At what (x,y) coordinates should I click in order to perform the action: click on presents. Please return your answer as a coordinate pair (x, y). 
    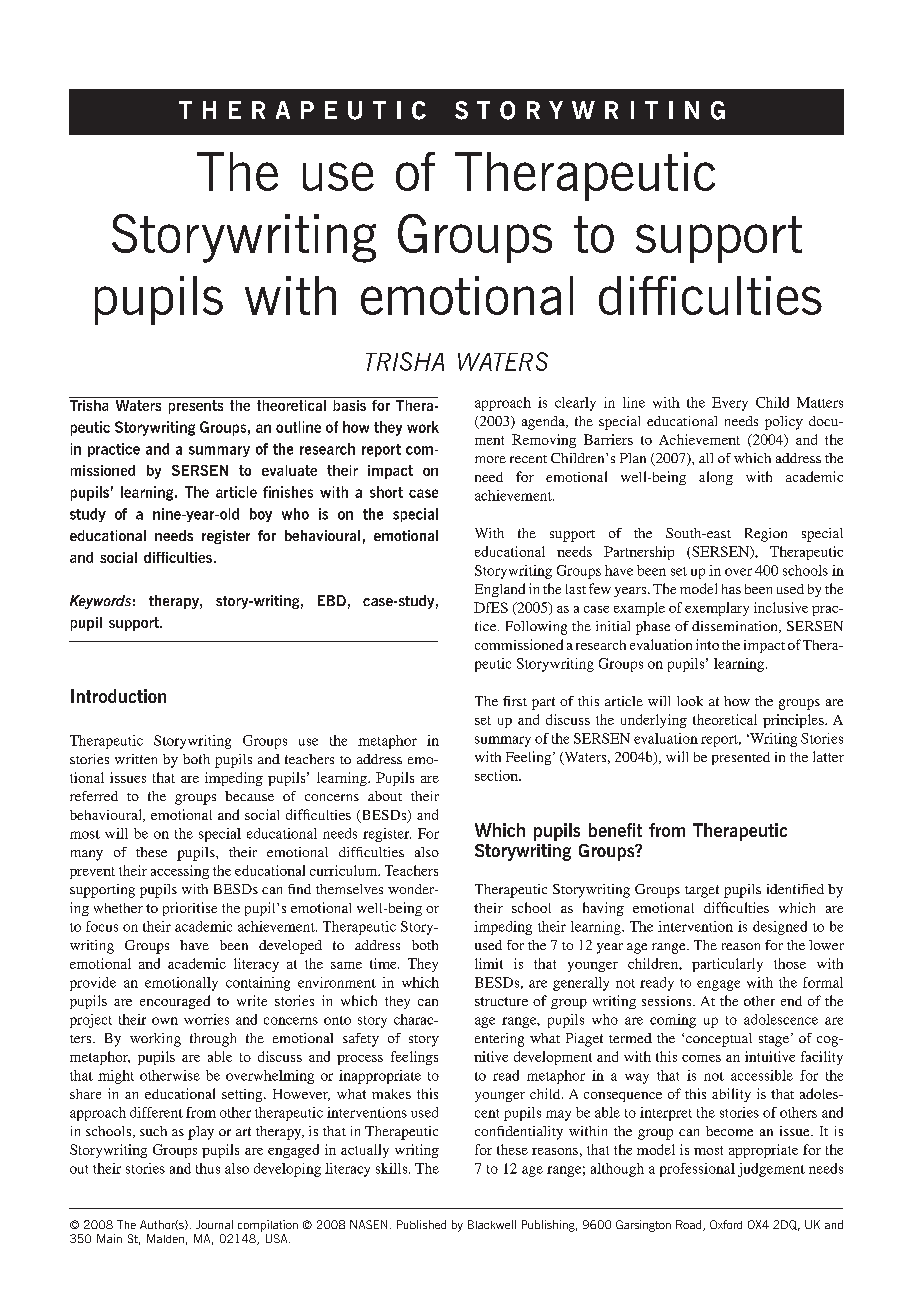
    Looking at the image, I should click on (196, 407).
